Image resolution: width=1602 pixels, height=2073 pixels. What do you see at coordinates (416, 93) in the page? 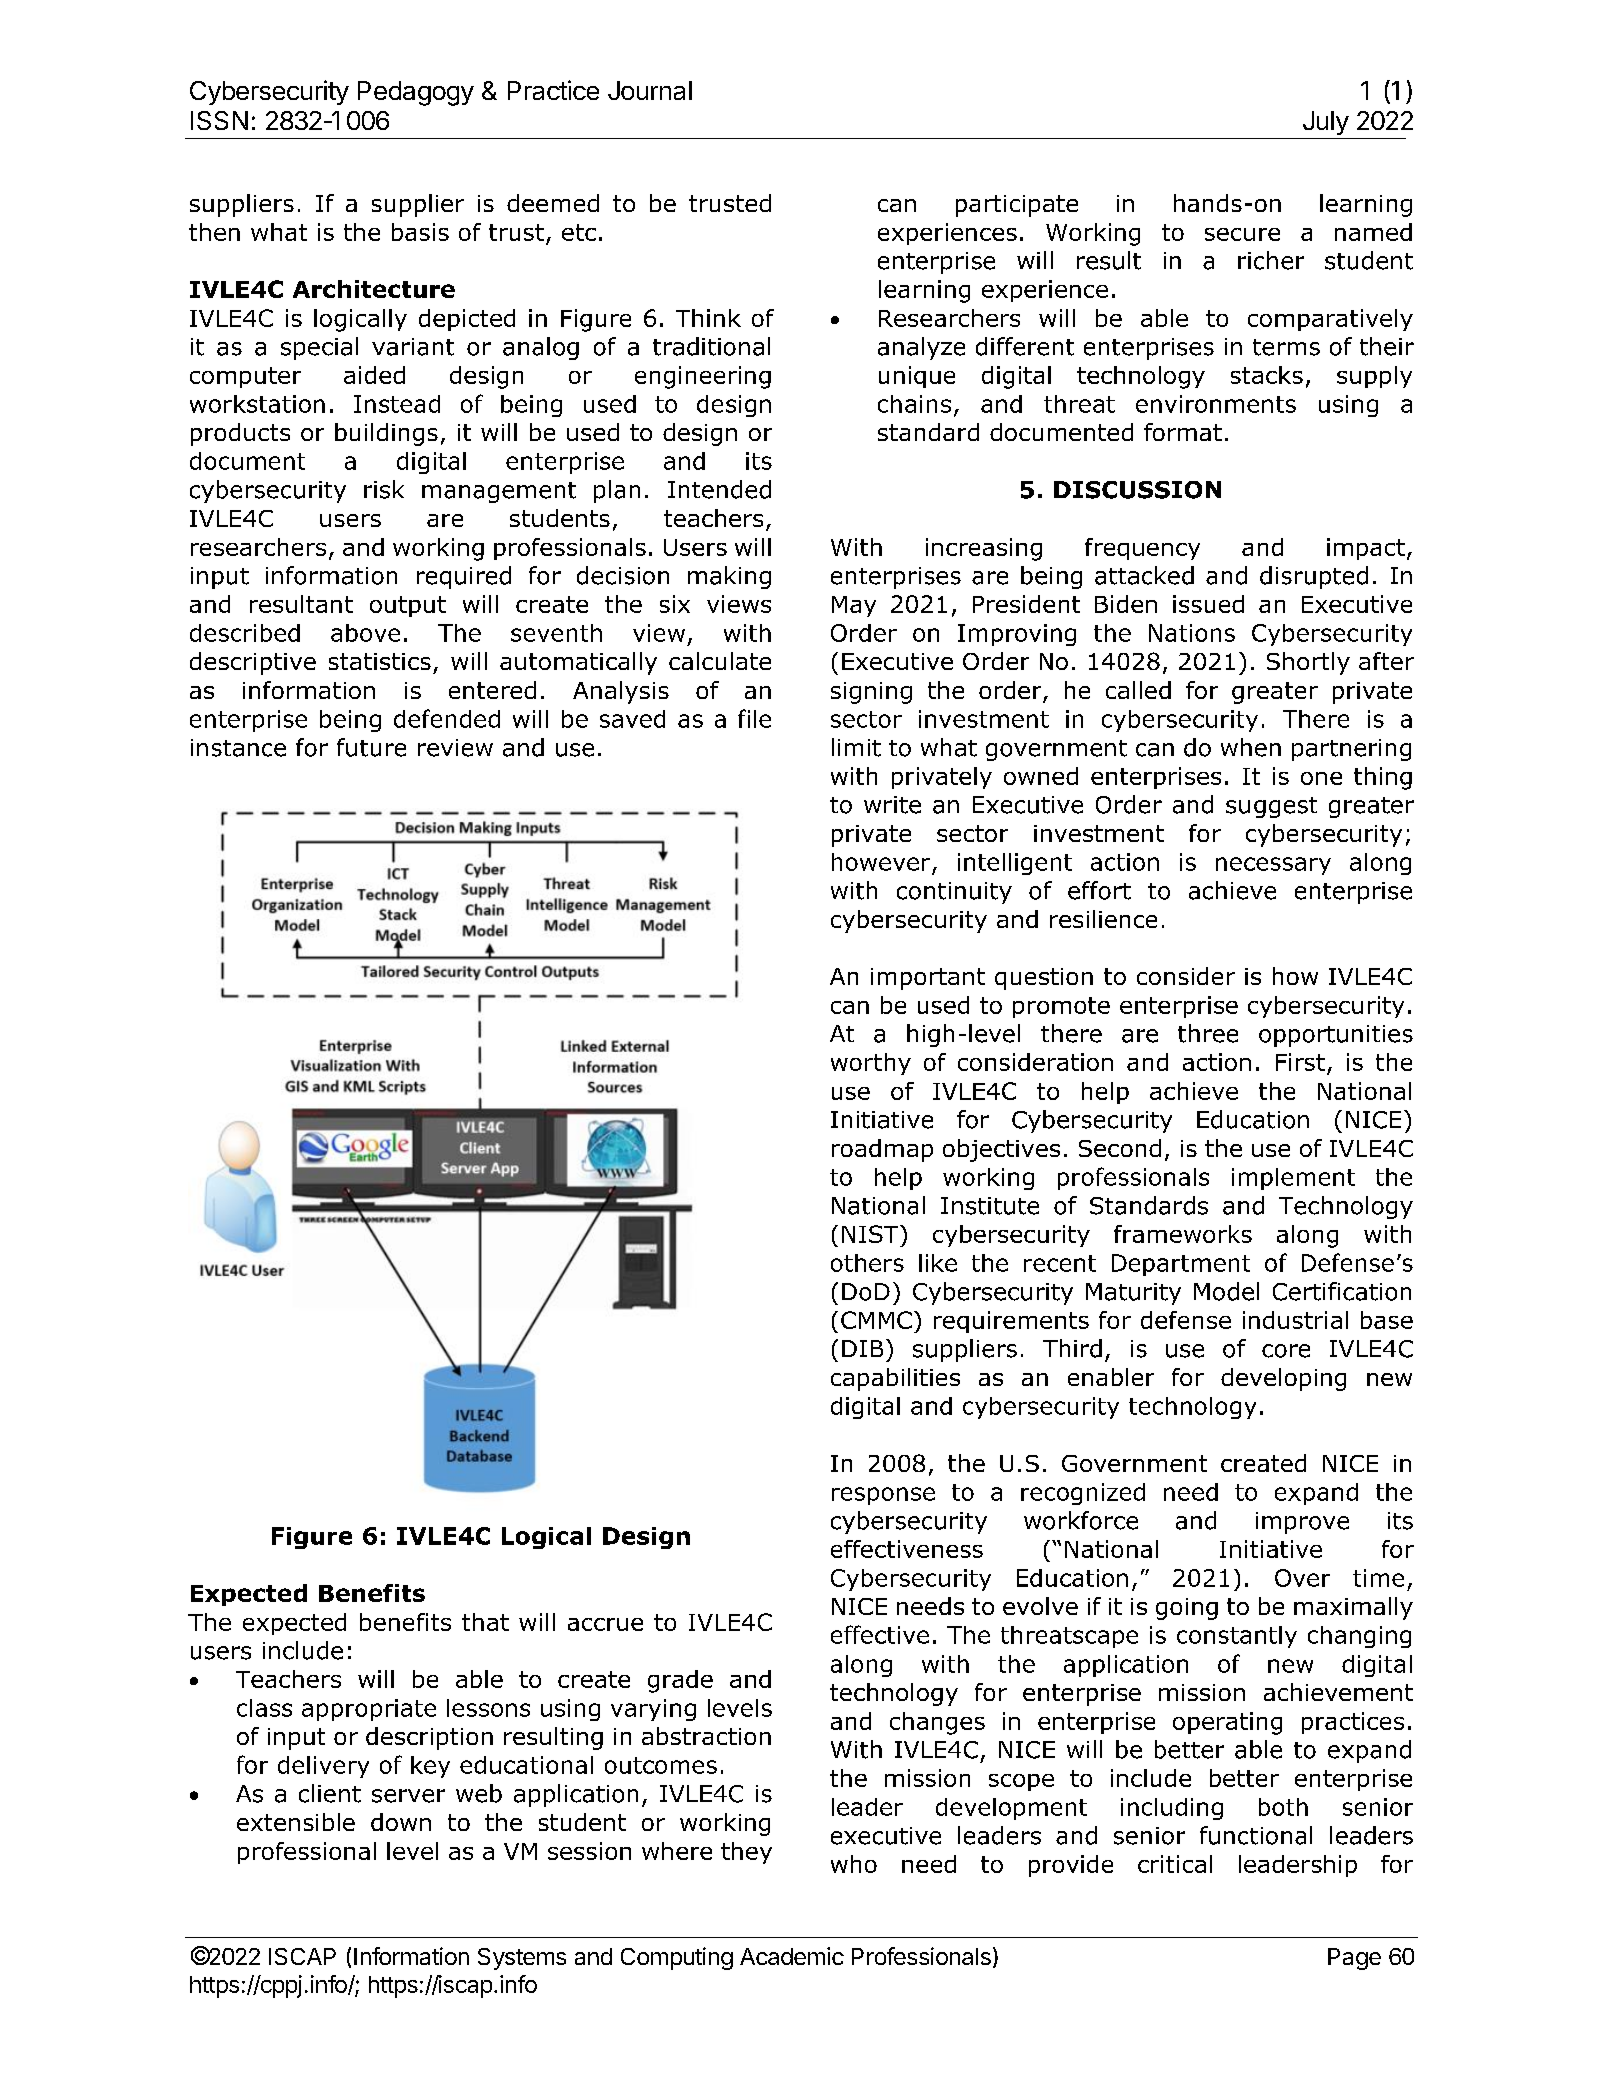
I see `Pedagogy` at bounding box center [416, 93].
